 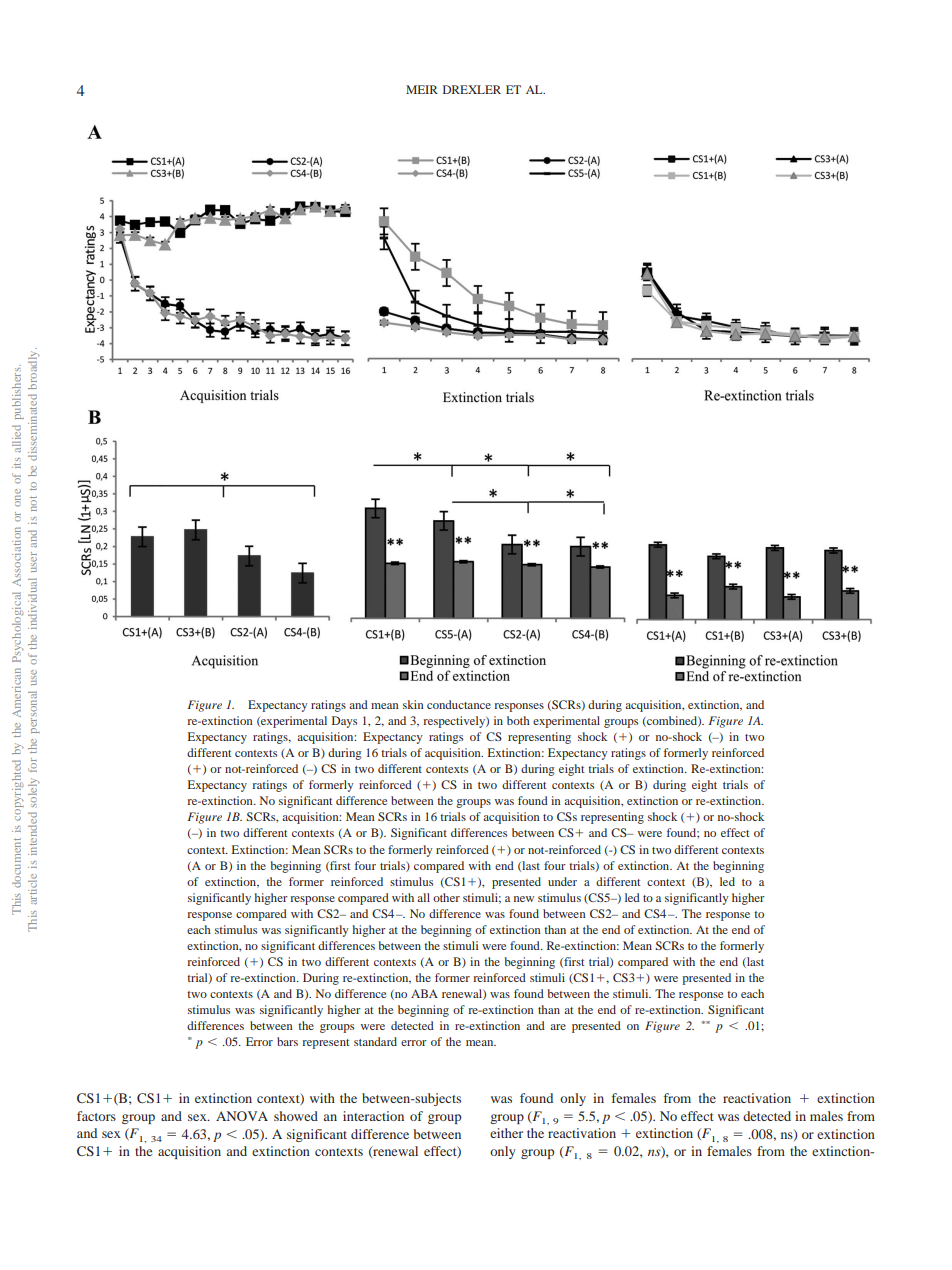 I want to click on DREXLER, so click(x=472, y=89).
